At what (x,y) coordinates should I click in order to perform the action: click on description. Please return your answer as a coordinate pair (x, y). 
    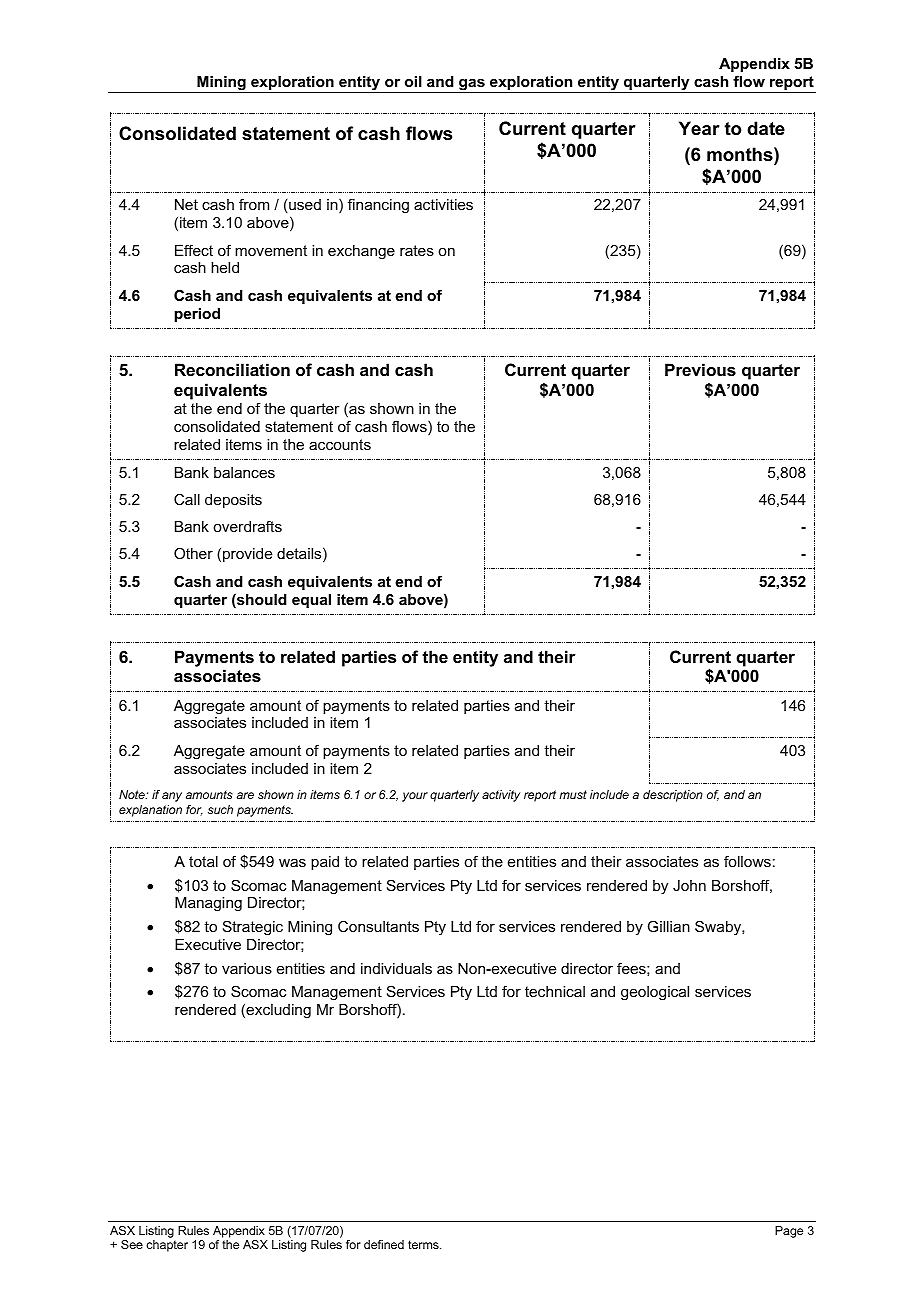
    Looking at the image, I should click on (673, 796).
